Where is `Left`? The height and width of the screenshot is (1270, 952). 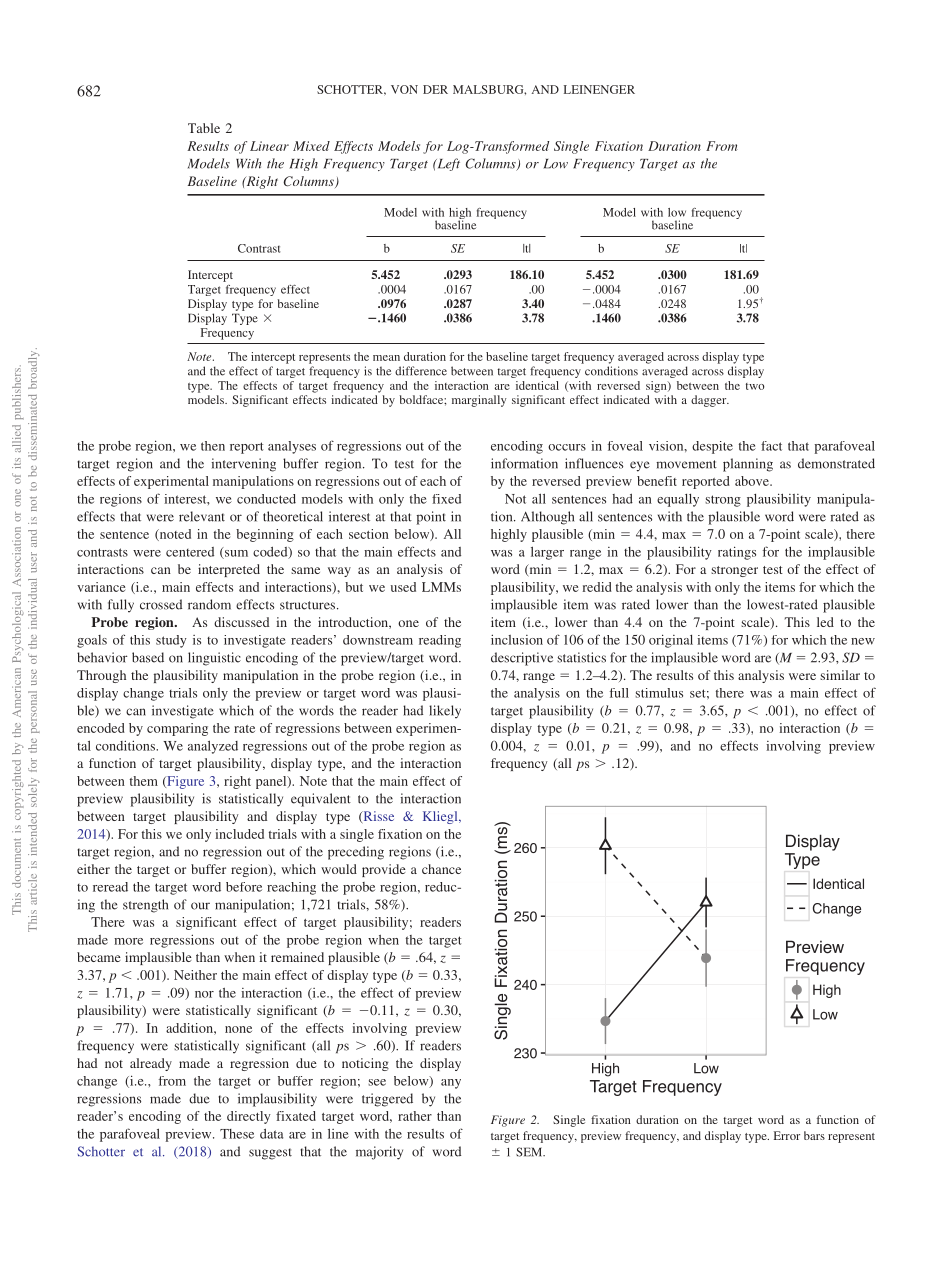
Left is located at coordinates (447, 164).
